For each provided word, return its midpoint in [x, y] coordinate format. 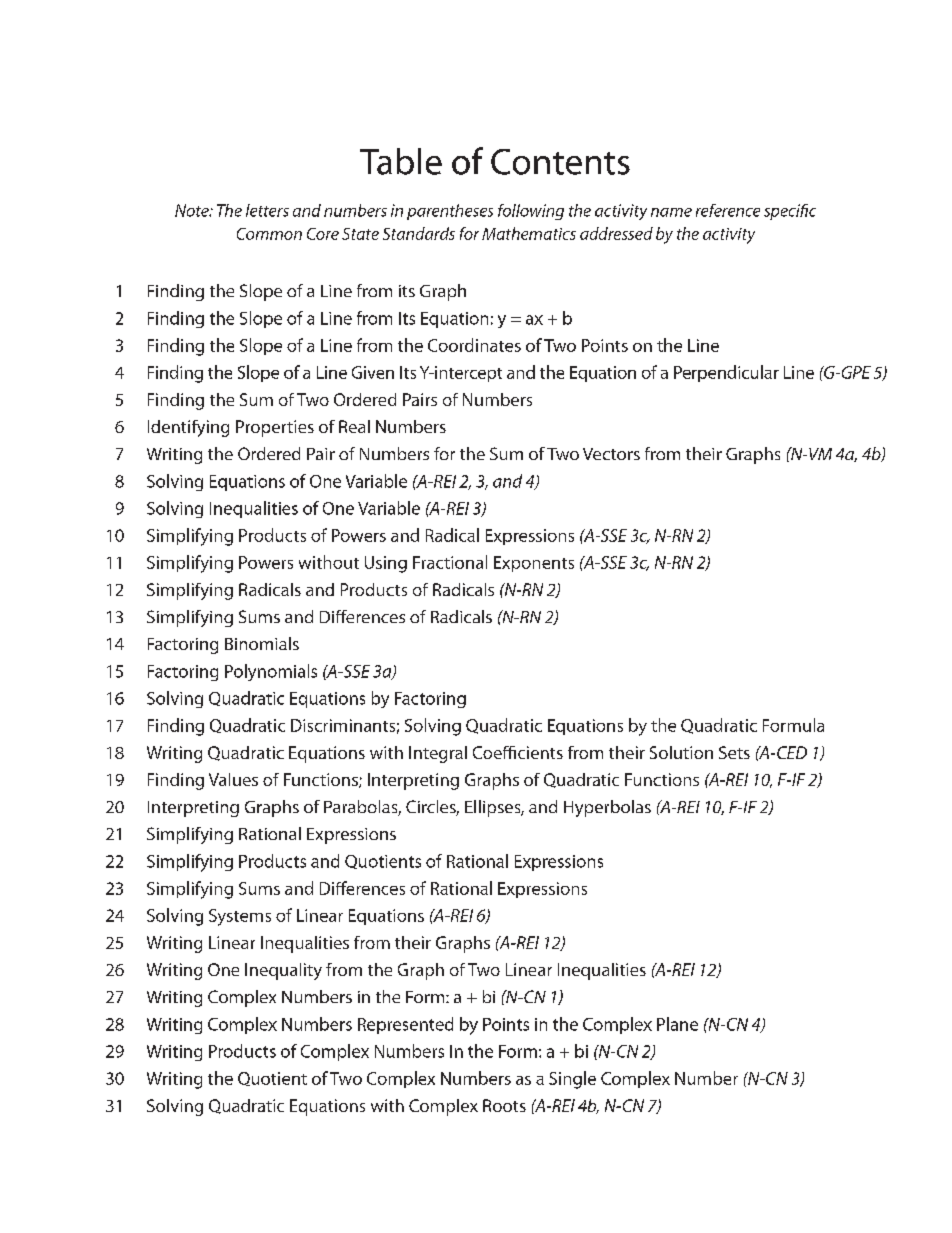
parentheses [450, 212]
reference [728, 210]
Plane [677, 1024]
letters [267, 210]
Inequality [283, 971]
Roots [504, 1105]
